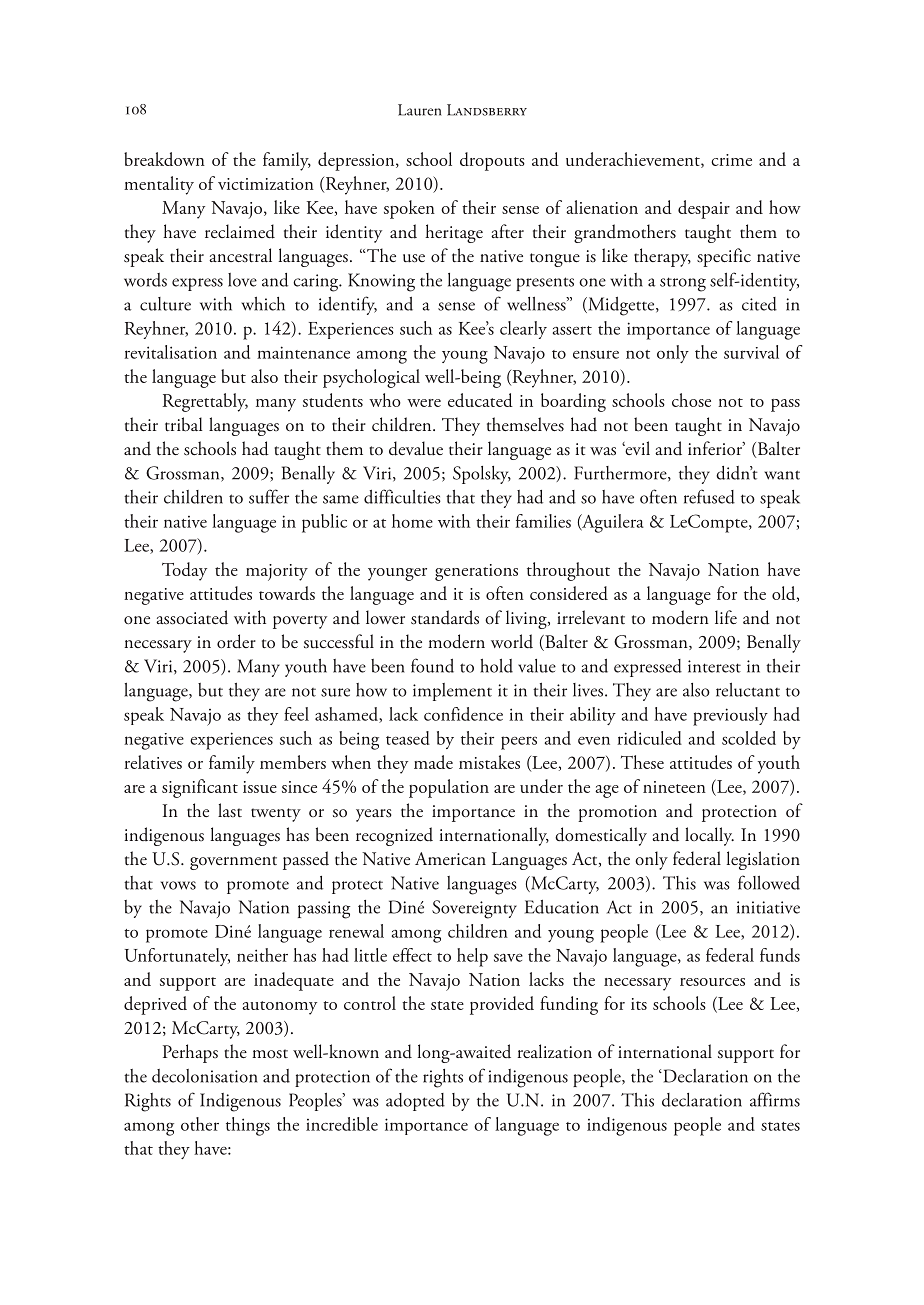 The image size is (924, 1305). What do you see at coordinates (480, 400) in the screenshot?
I see `educated` at bounding box center [480, 400].
